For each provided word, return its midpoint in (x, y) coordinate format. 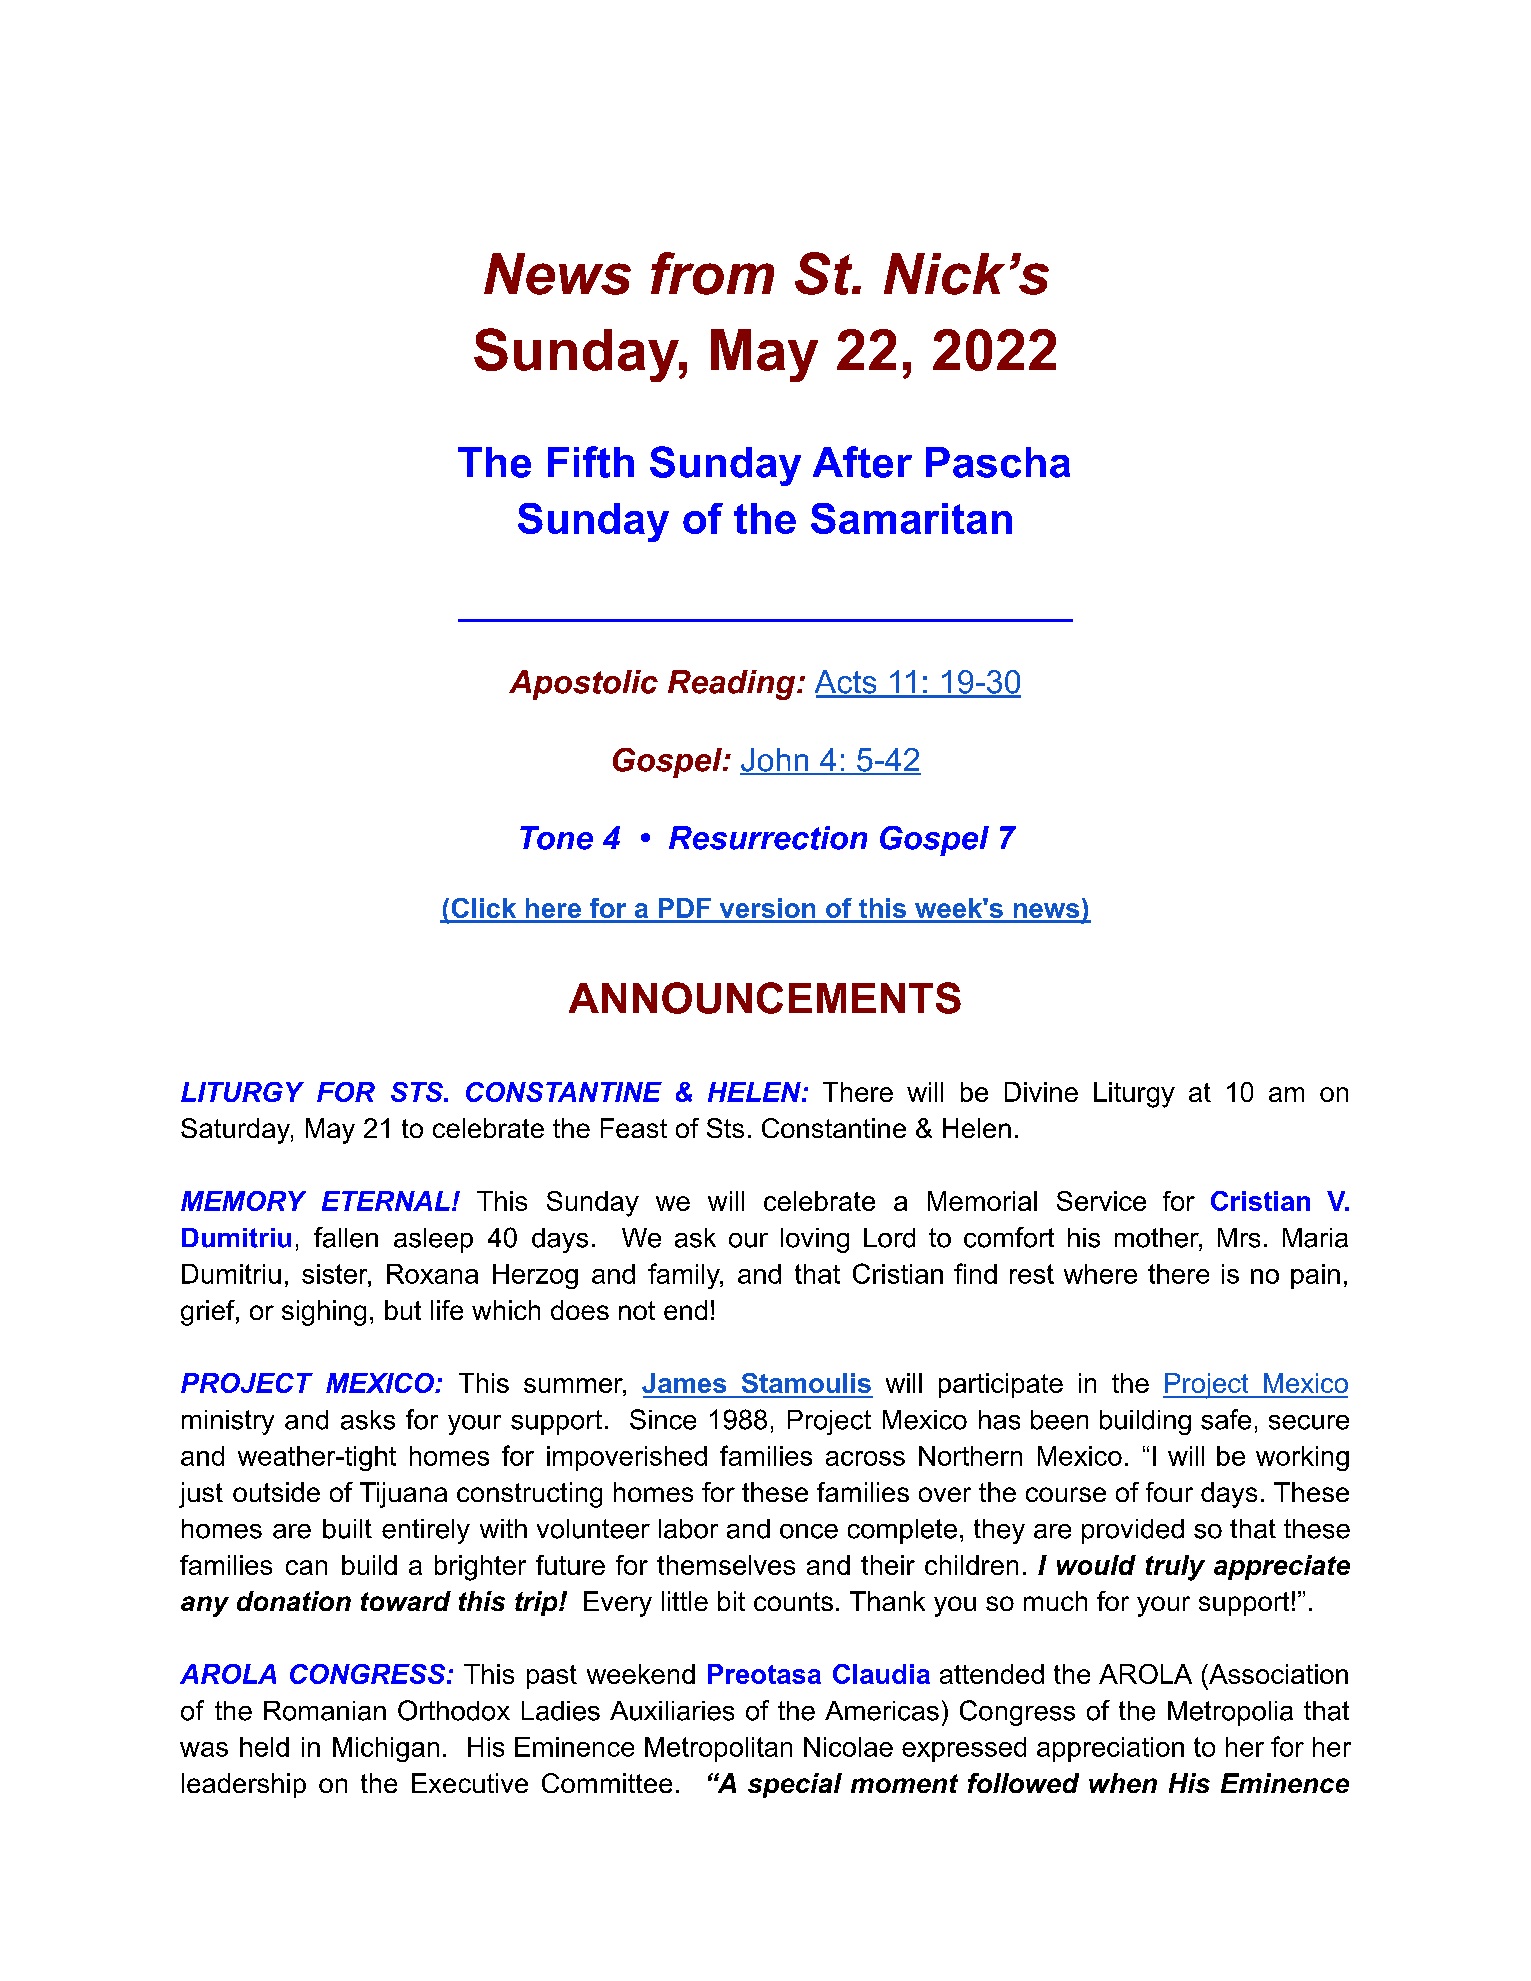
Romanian (325, 1711)
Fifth (591, 462)
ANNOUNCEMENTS (765, 998)
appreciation (1110, 1749)
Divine (1041, 1092)
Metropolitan (718, 1749)
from (712, 273)
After (862, 462)
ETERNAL (386, 1201)
